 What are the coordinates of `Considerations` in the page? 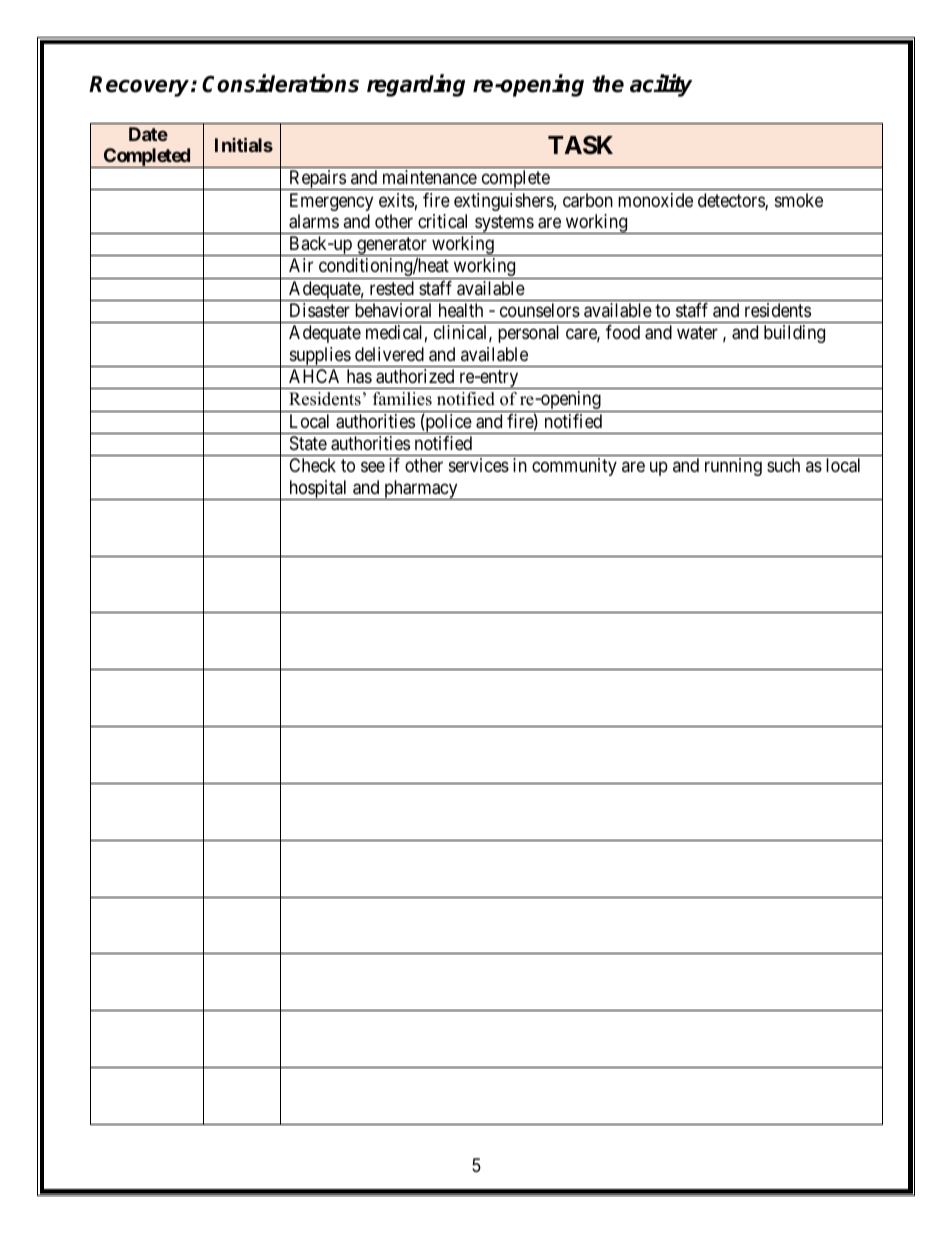 It's located at (280, 83).
